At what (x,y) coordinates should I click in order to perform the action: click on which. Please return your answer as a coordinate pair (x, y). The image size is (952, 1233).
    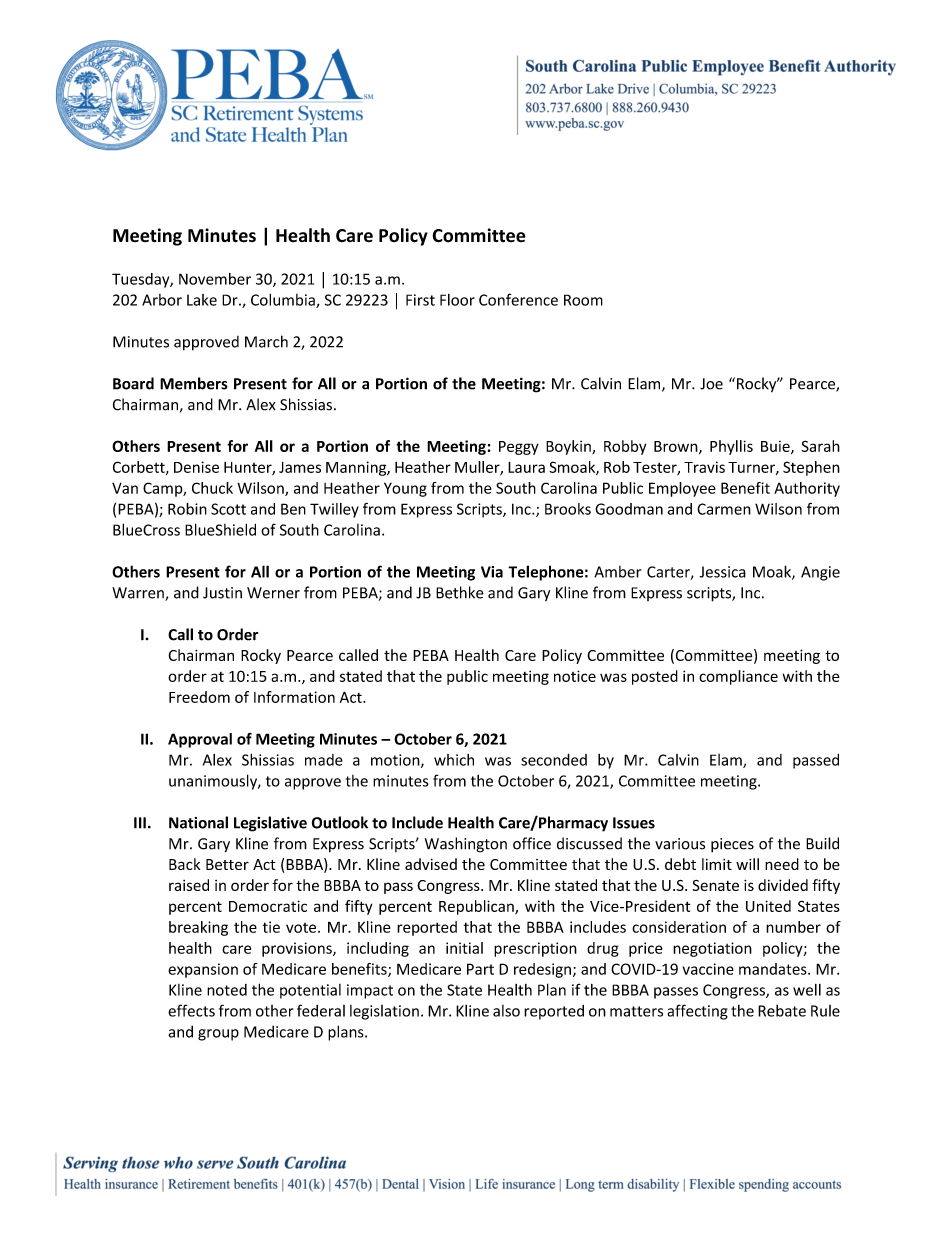
    Looking at the image, I should click on (454, 760).
